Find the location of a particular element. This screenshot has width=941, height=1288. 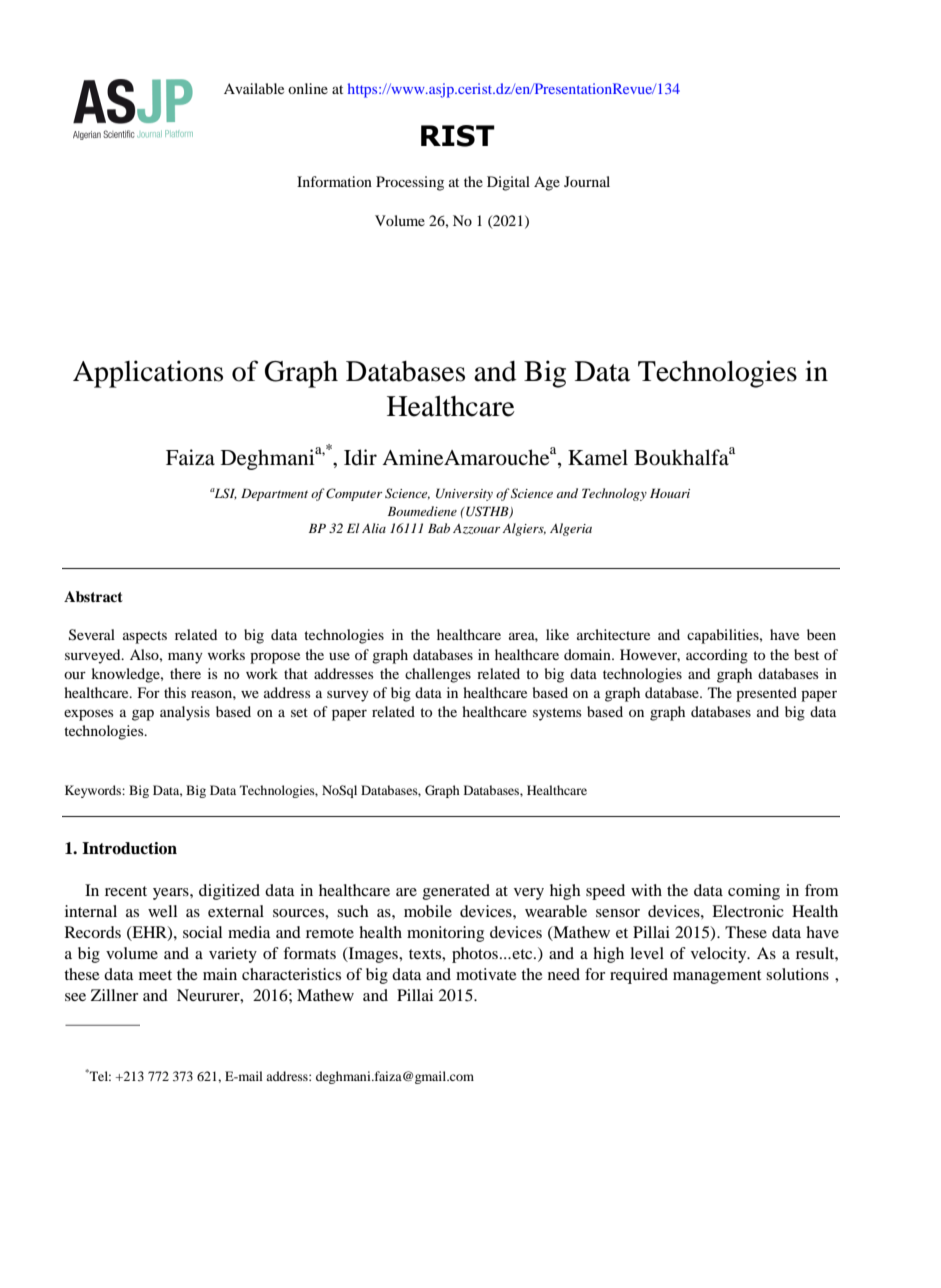

Journal is located at coordinates (587, 181).
